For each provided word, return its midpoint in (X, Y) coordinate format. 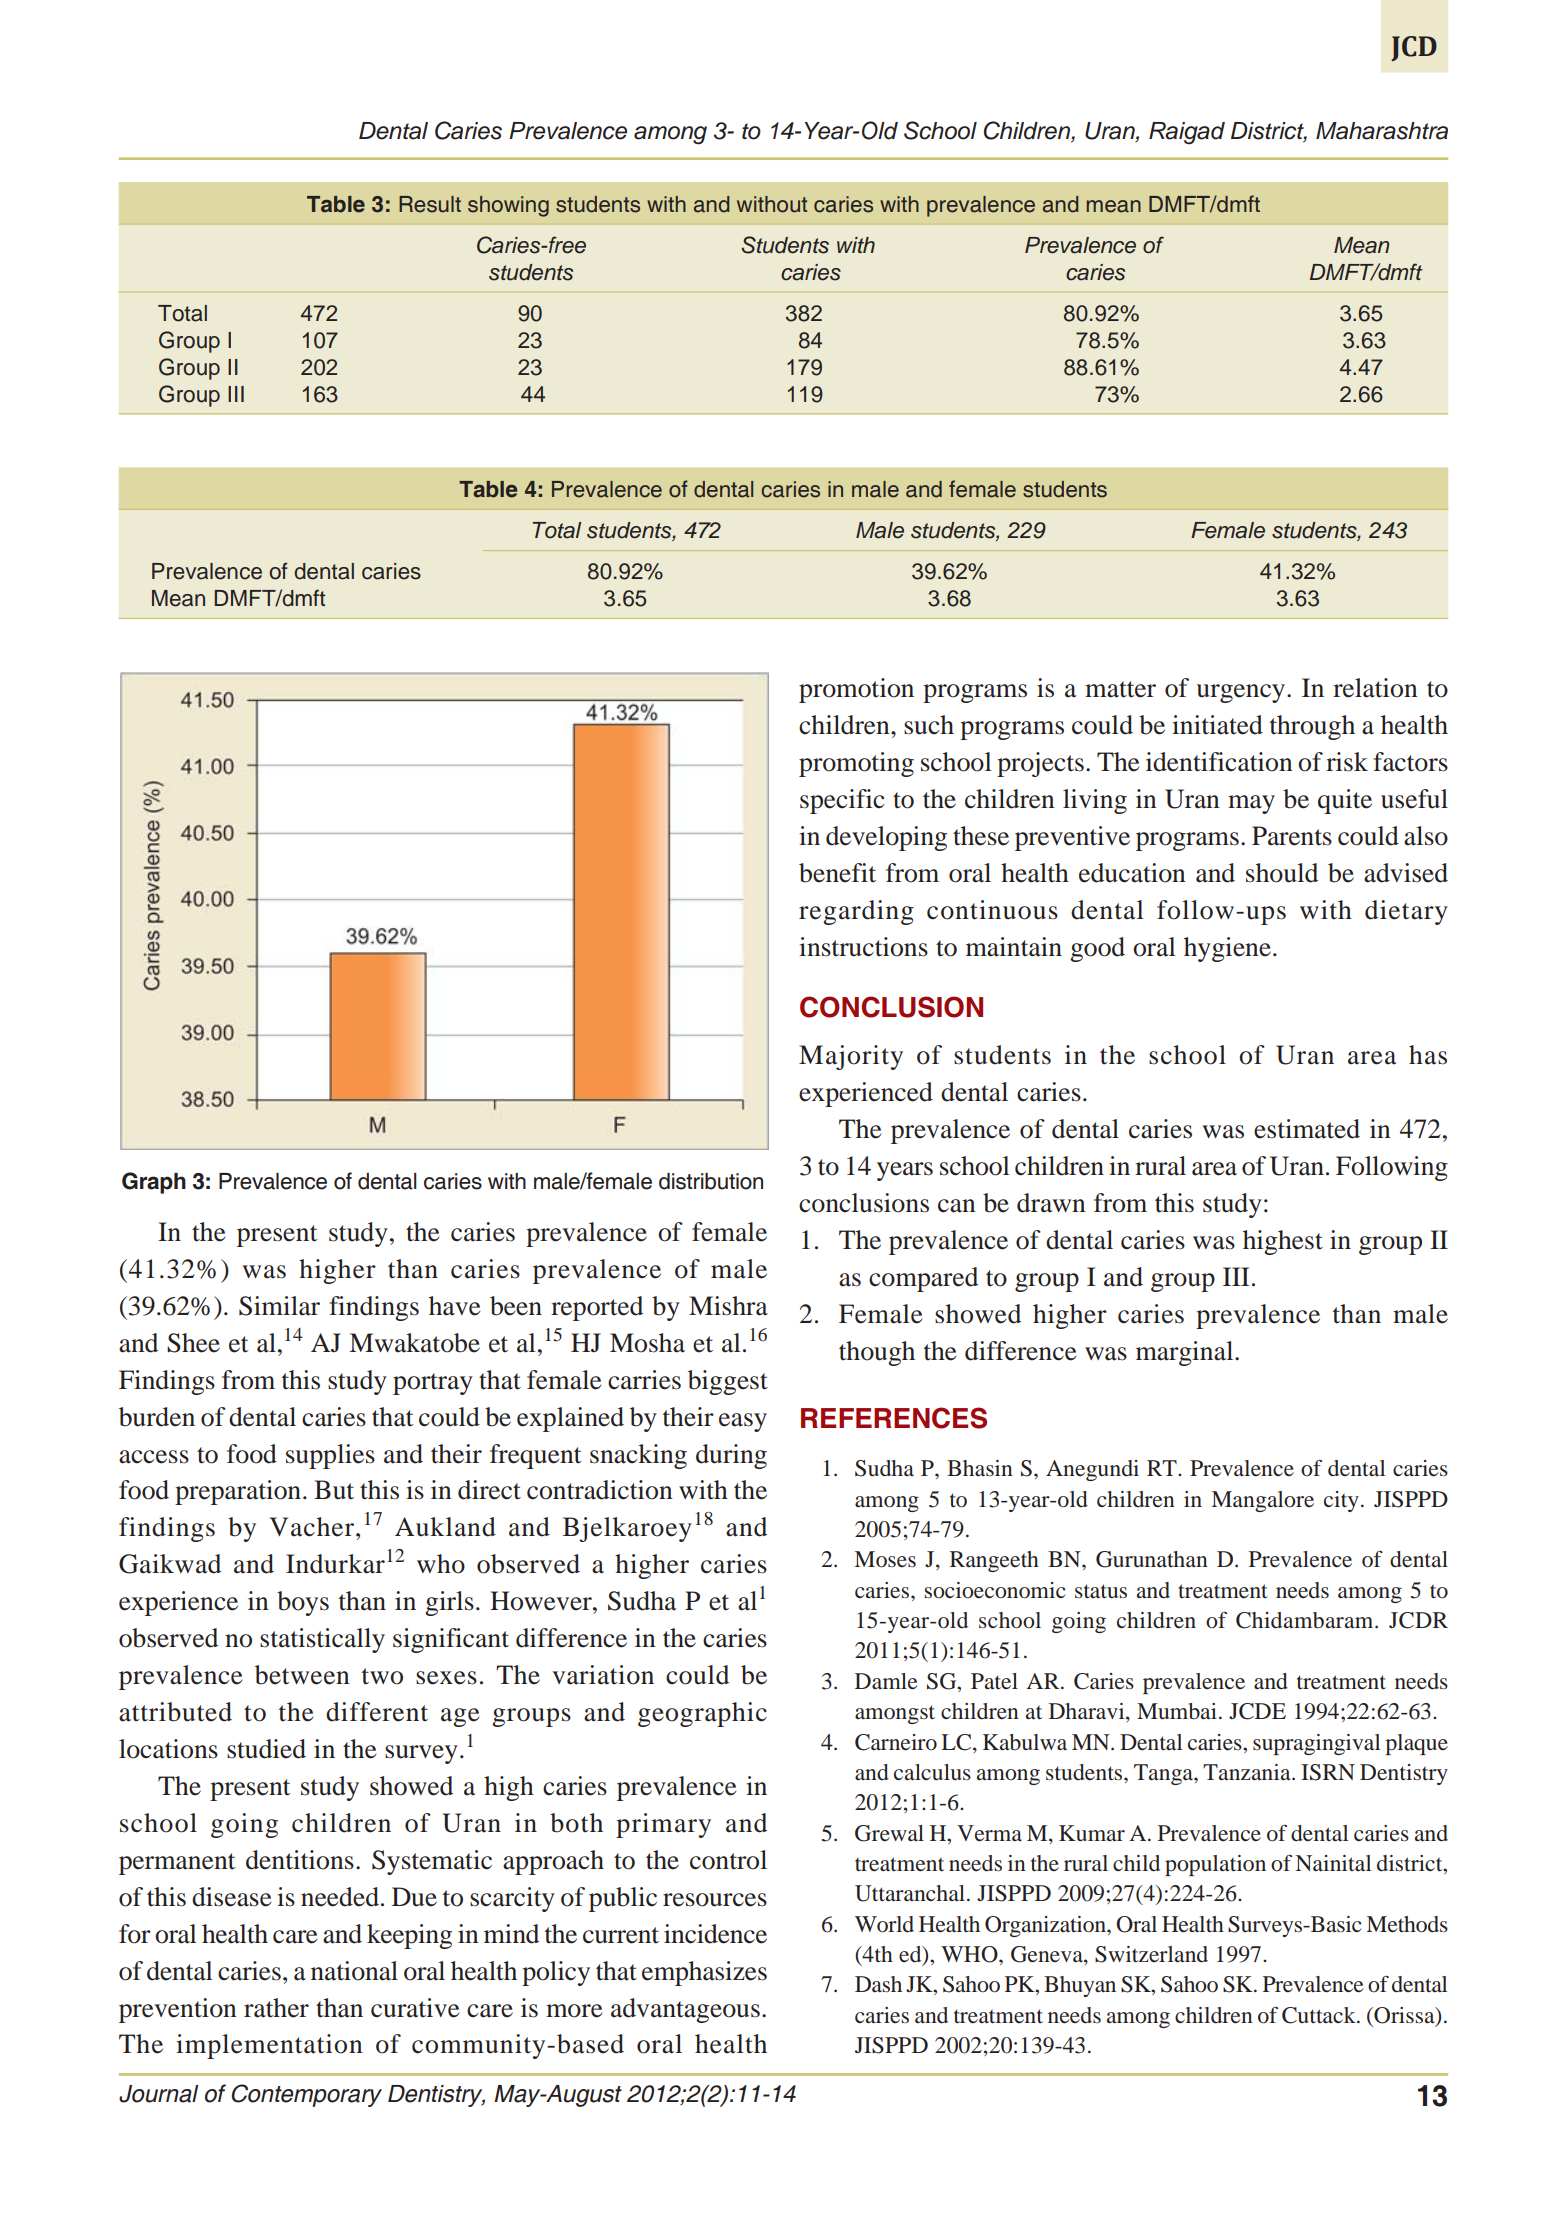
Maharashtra (1382, 131)
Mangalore (1262, 1501)
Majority (851, 1057)
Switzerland (1151, 1954)
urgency (1242, 693)
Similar (279, 1306)
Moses (885, 1559)
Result (430, 204)
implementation (269, 2046)
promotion (856, 690)
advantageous (685, 2010)
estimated (1307, 1129)
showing (508, 206)
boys (303, 1603)
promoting (856, 764)
